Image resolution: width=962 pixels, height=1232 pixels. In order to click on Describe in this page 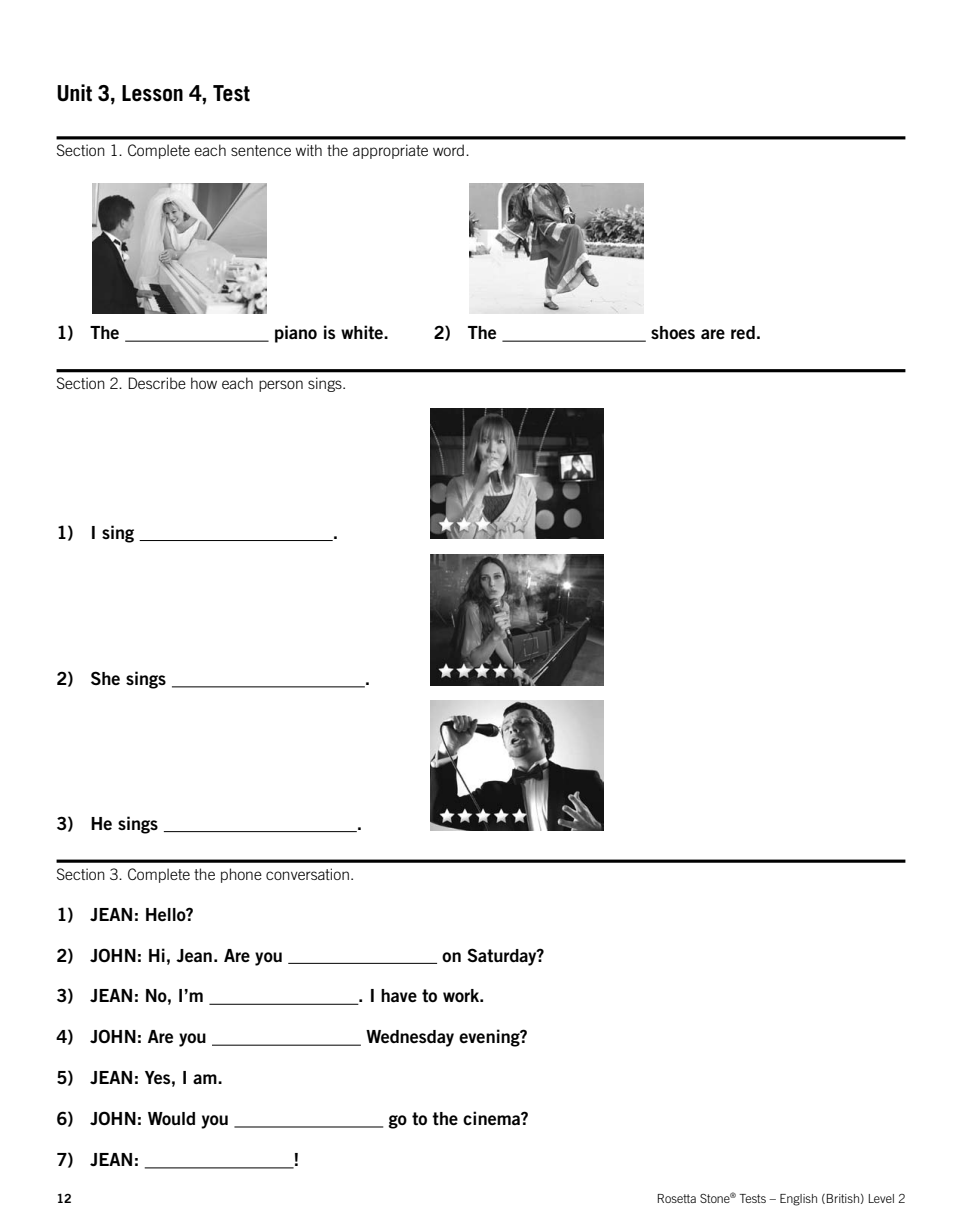, I will do `click(157, 383)`.
